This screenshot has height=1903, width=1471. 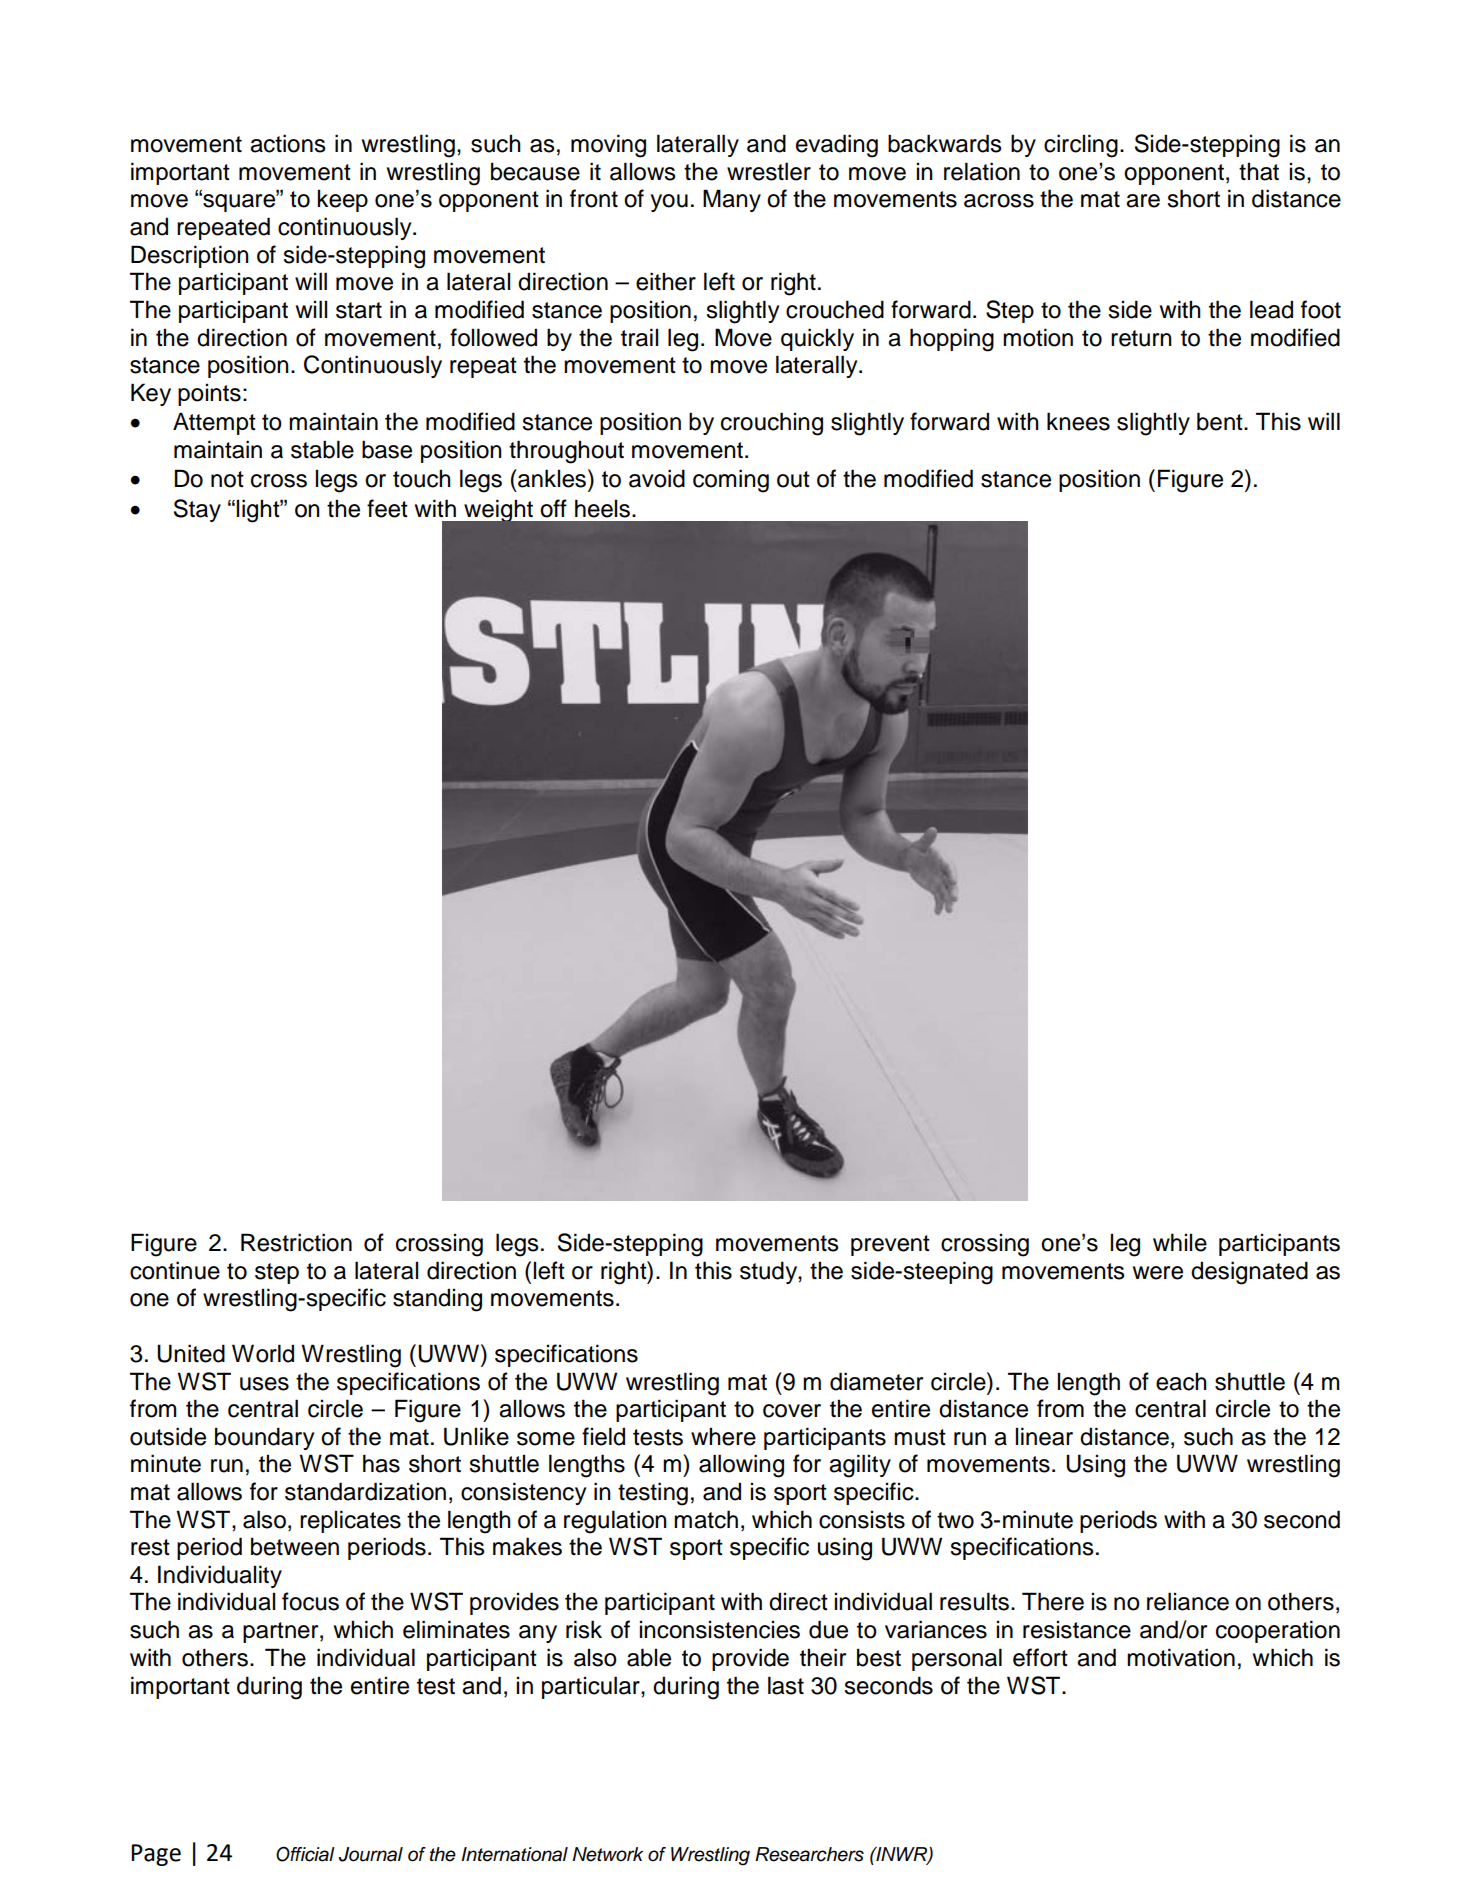 I want to click on Researchers, so click(x=809, y=1854).
